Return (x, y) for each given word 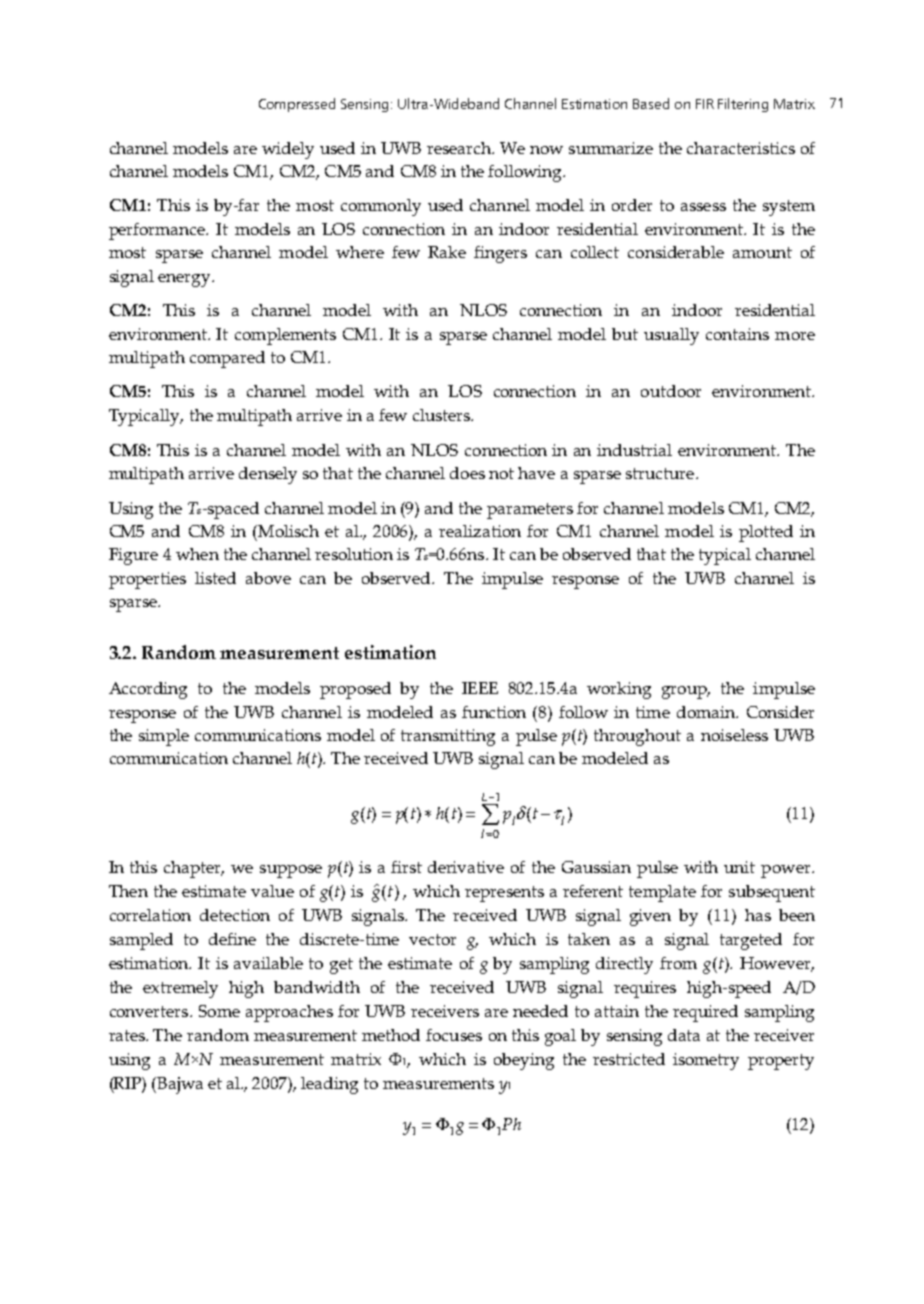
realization (480, 531)
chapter (193, 869)
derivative (466, 867)
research (460, 148)
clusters (442, 415)
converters (150, 1011)
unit (739, 867)
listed (215, 578)
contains (737, 334)
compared (227, 359)
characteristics (741, 148)
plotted (766, 533)
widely (288, 150)
